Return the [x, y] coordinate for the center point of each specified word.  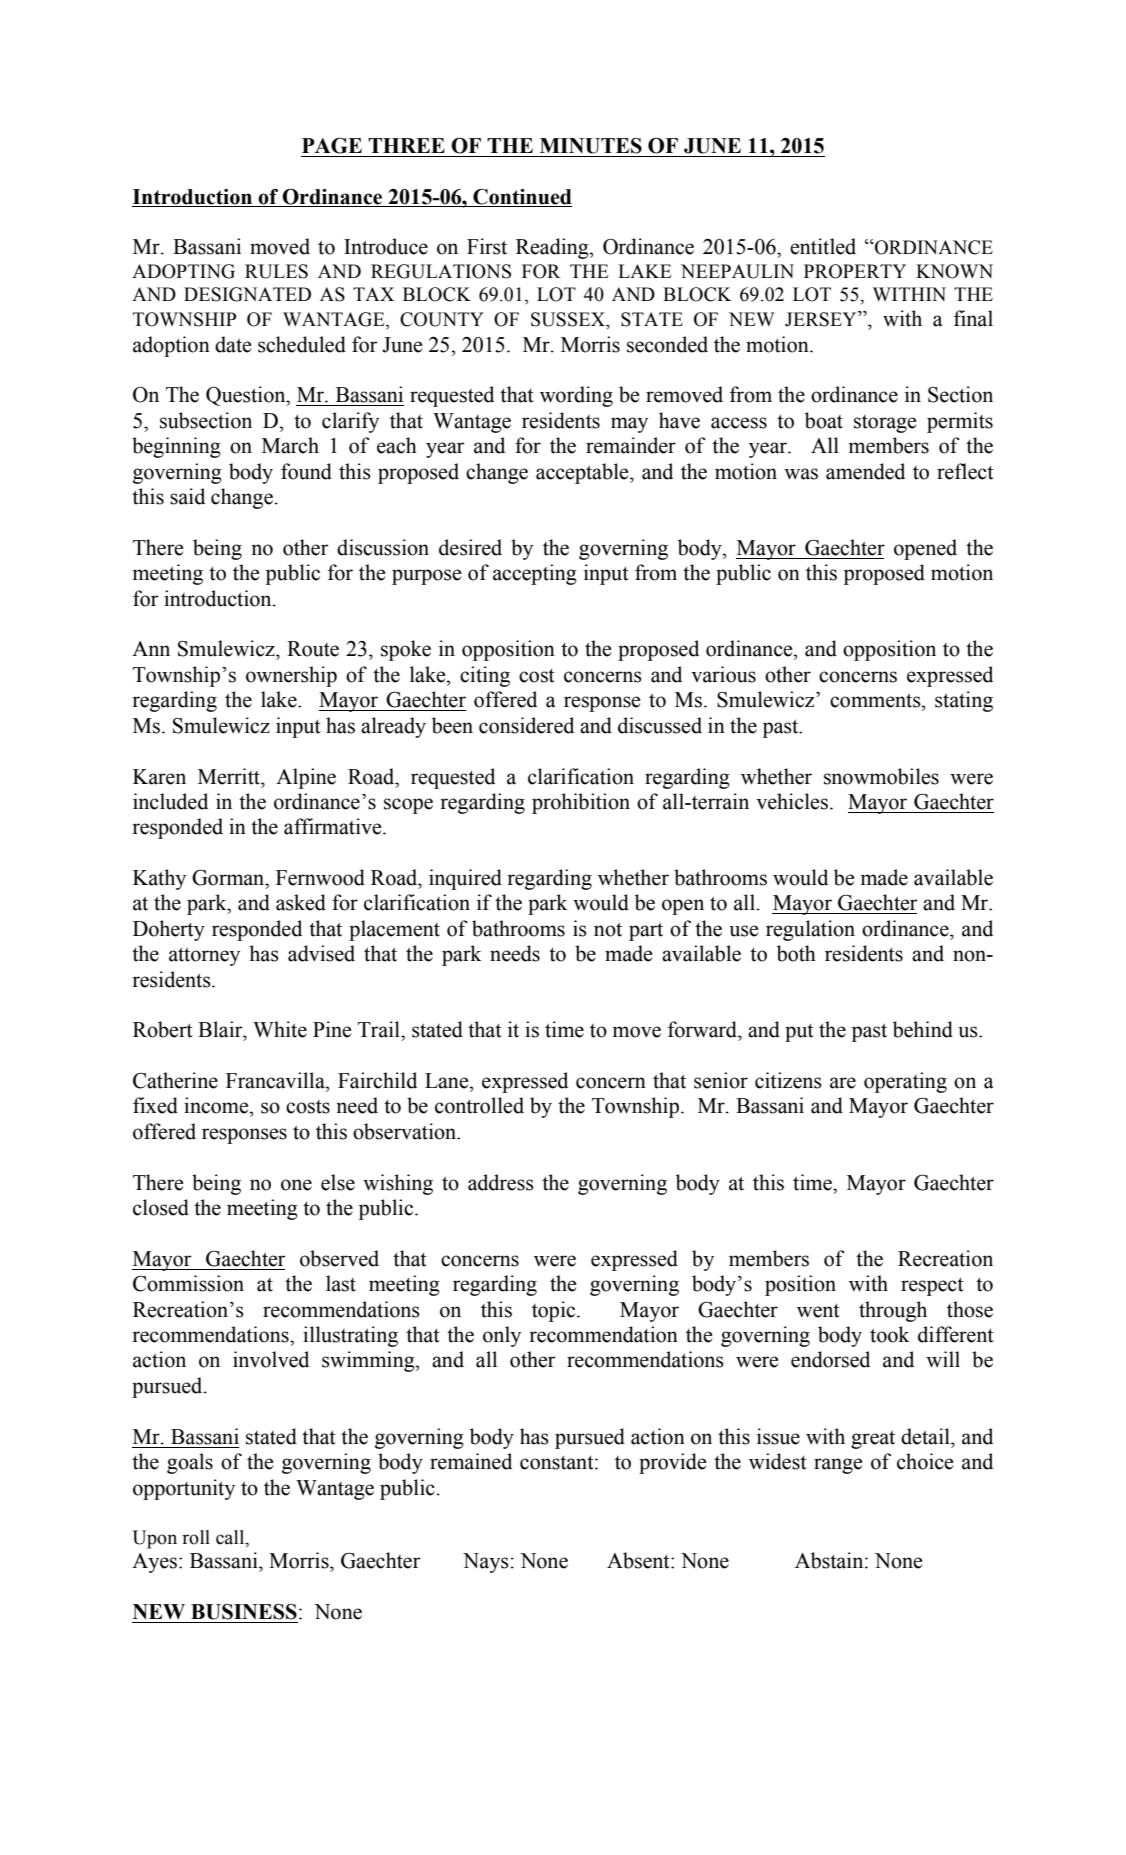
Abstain [830, 1560]
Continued [522, 197]
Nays [486, 1563]
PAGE [332, 146]
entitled [823, 246]
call [231, 1537]
